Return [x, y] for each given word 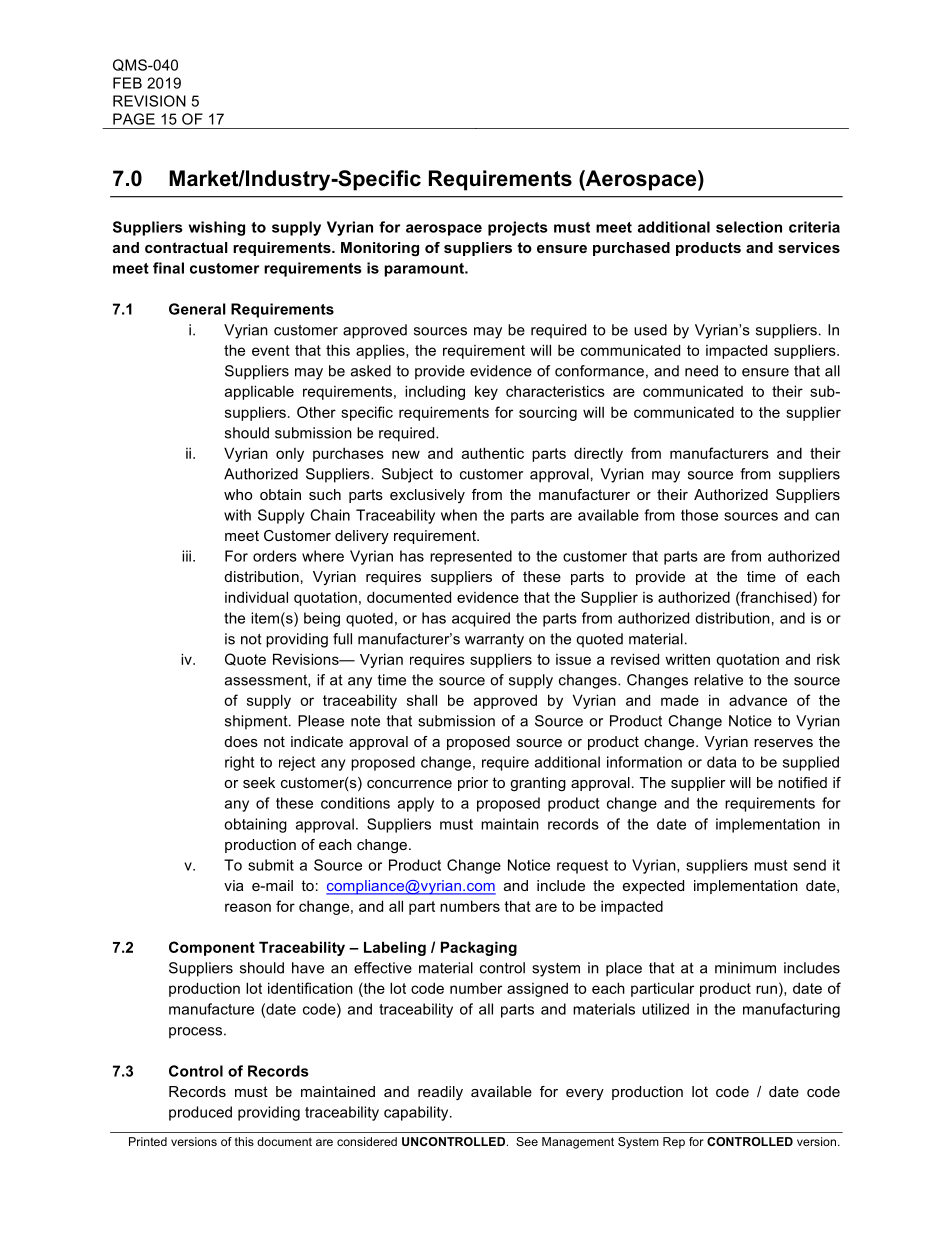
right [239, 763]
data [721, 762]
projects [517, 228]
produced [200, 1113]
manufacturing [791, 1010]
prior [473, 784]
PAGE [134, 119]
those [699, 515]
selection [749, 227]
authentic [493, 453]
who [238, 494]
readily [440, 1093]
